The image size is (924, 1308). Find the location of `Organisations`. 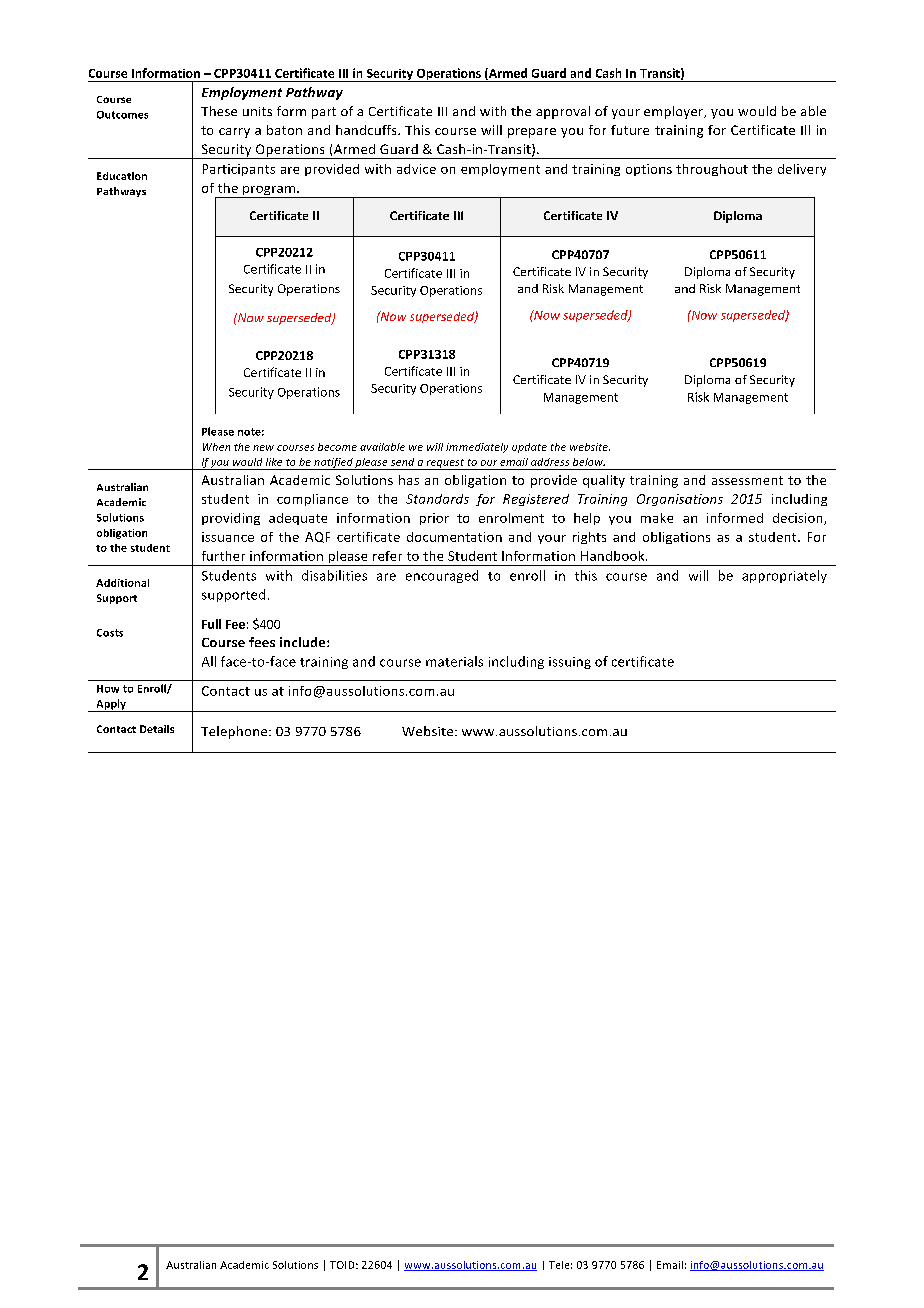

Organisations is located at coordinates (680, 500).
